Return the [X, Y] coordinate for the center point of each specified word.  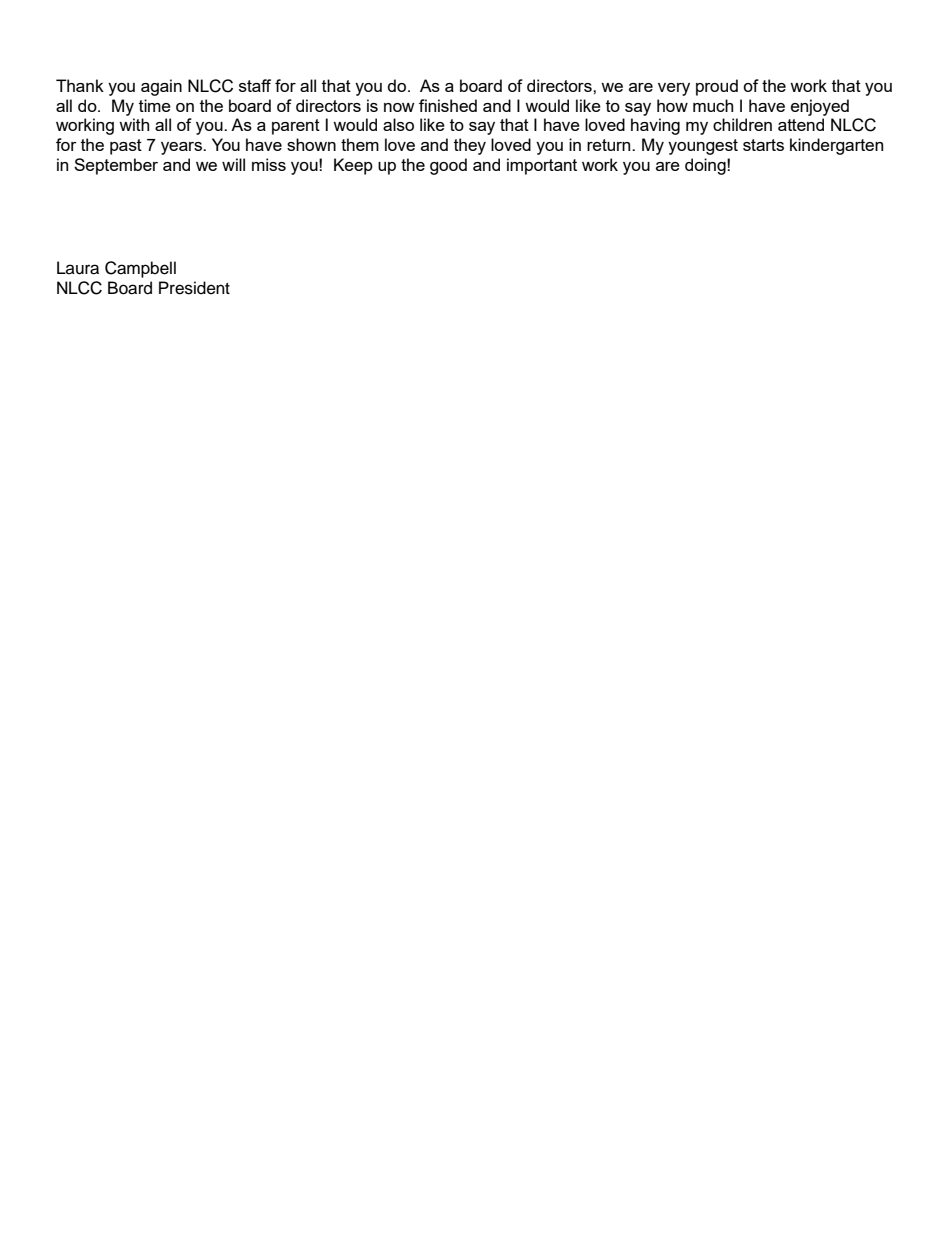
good [448, 166]
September [116, 166]
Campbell [140, 269]
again [161, 87]
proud [717, 87]
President [194, 288]
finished [448, 105]
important [542, 166]
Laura [78, 268]
